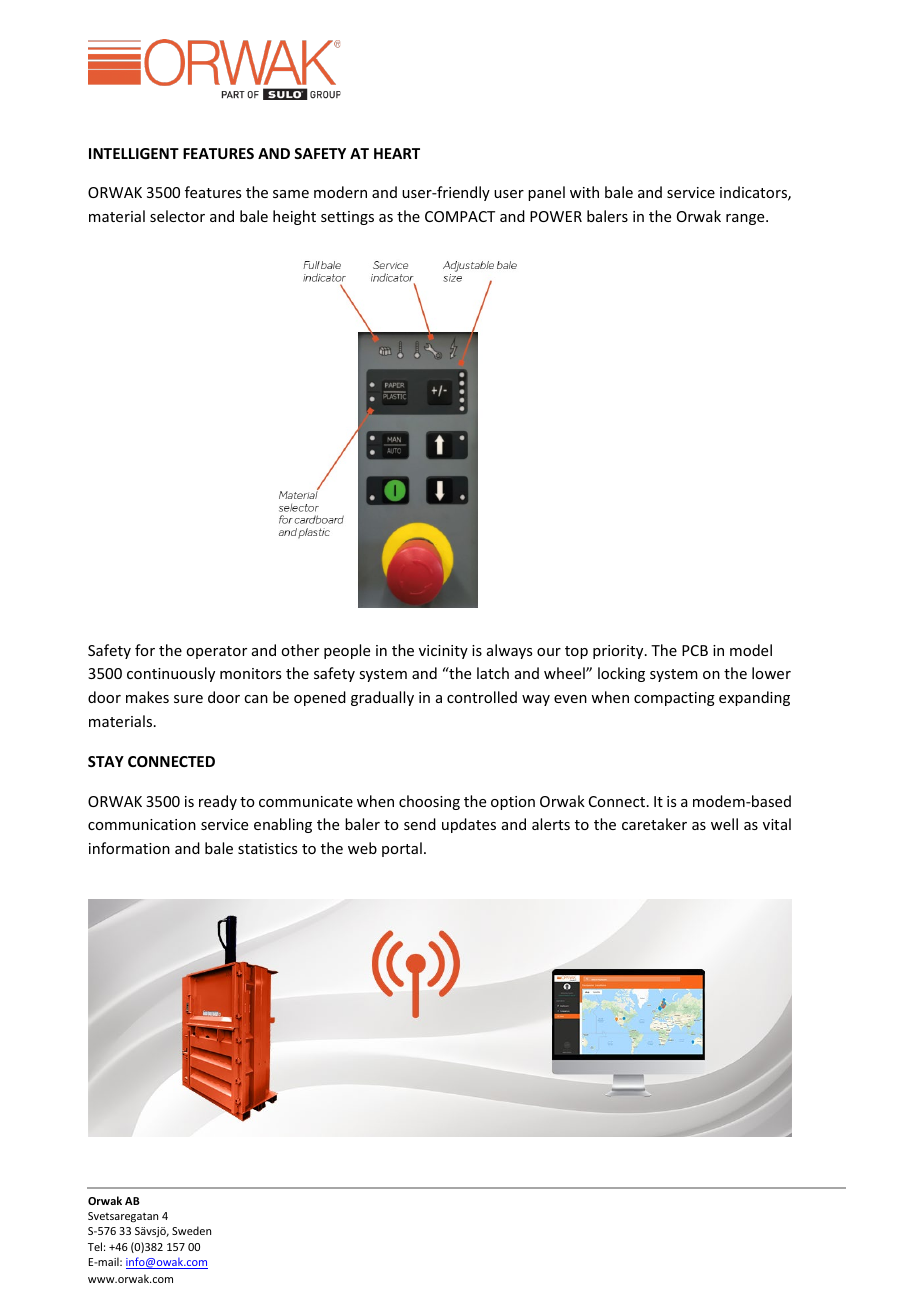 The width and height of the image is (924, 1308). Describe the element at coordinates (695, 650) in the image. I see `PCB` at that location.
